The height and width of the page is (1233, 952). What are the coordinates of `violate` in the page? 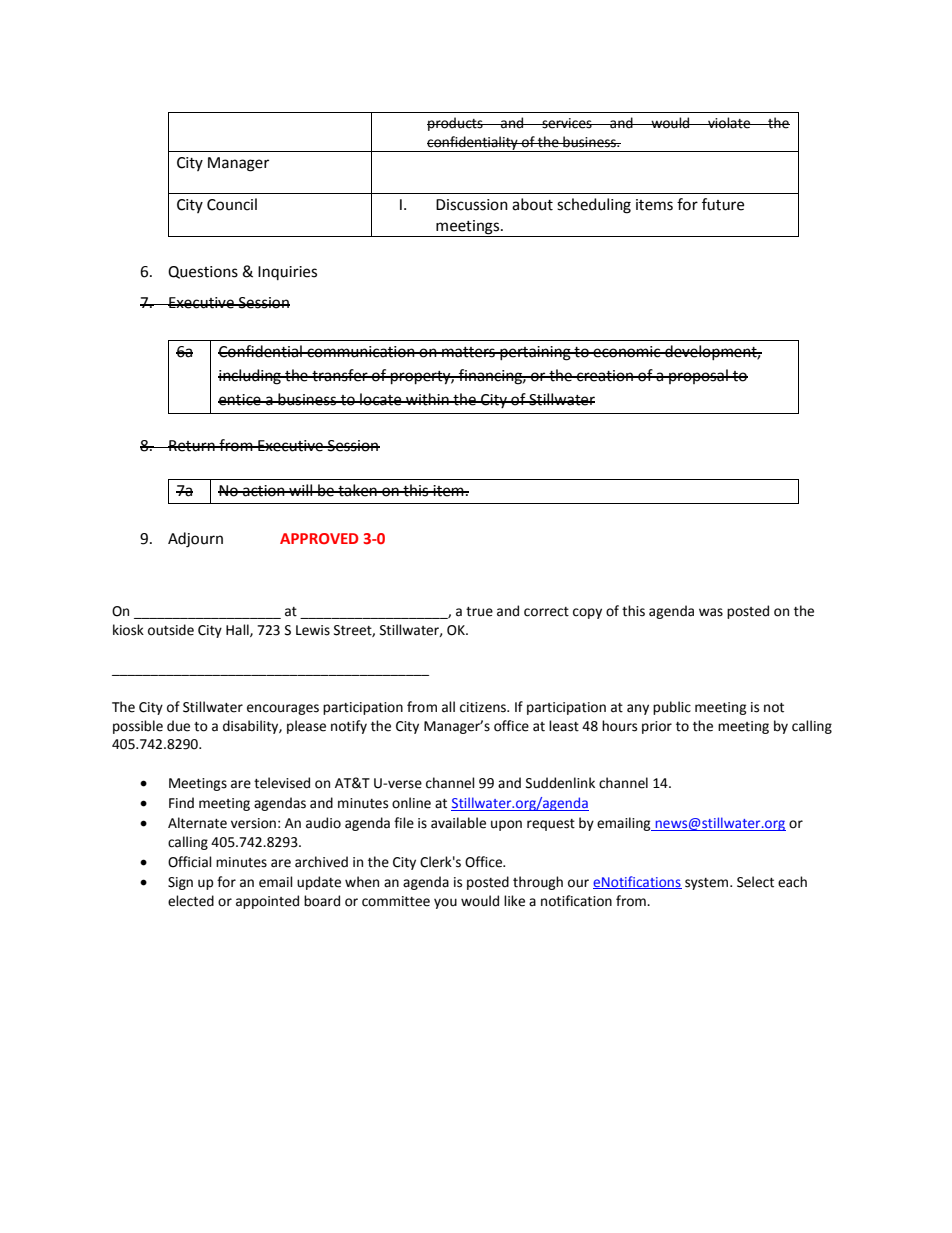 It's located at (729, 123).
